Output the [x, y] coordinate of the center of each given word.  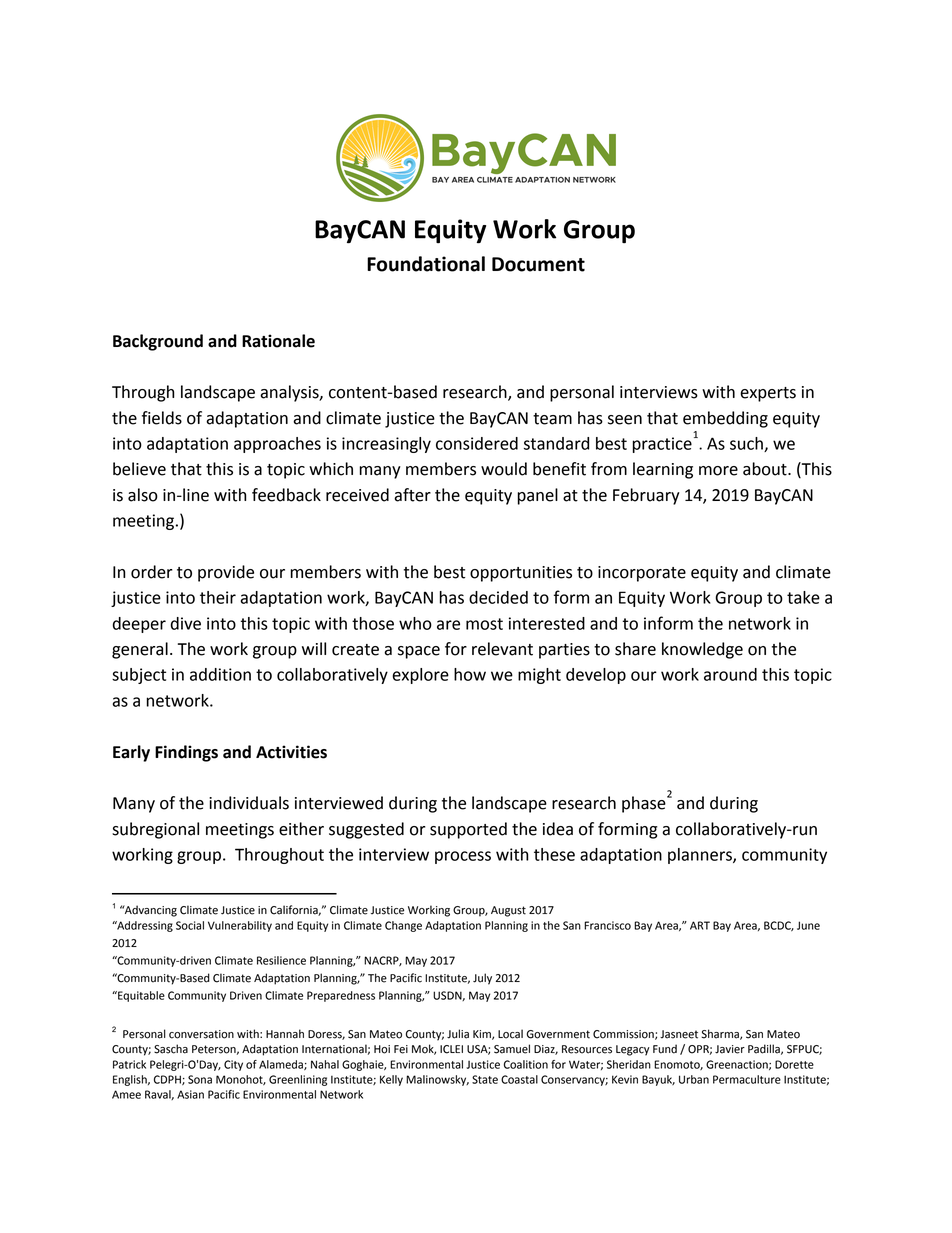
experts [768, 394]
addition [220, 674]
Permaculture [747, 1079]
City [233, 1065]
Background [158, 342]
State [485, 1079]
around [730, 674]
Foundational [426, 264]
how [470, 674]
